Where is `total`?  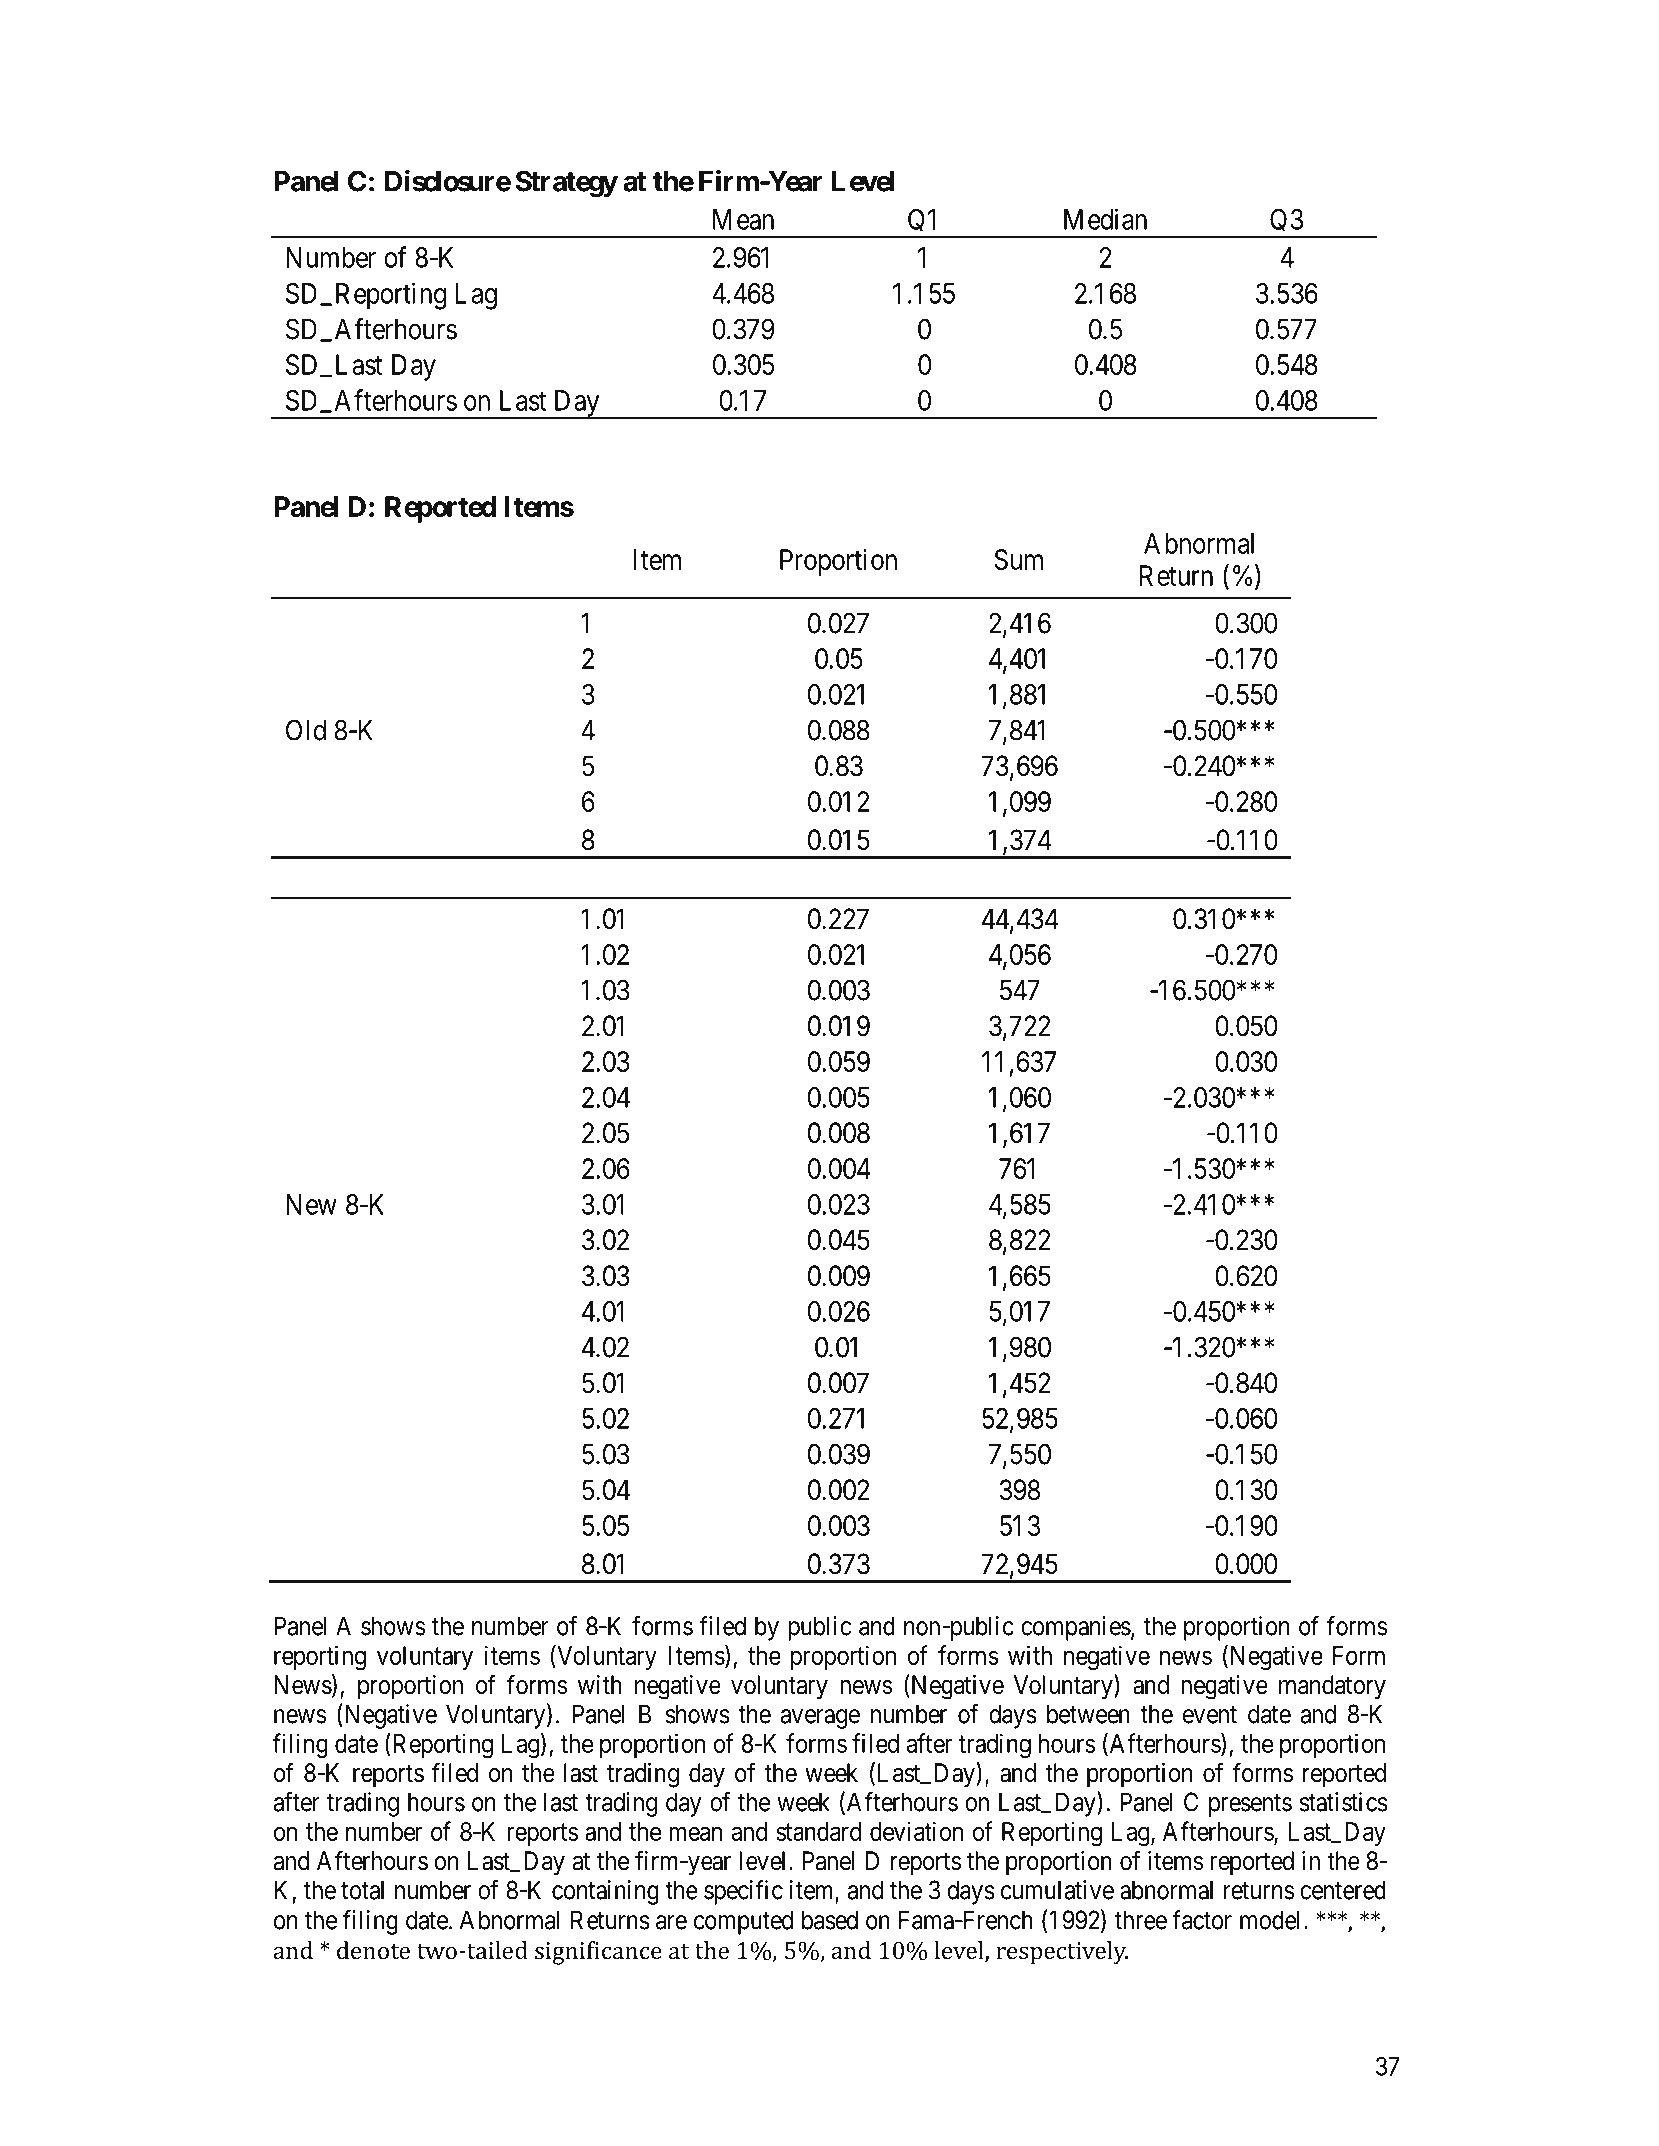
total is located at coordinates (362, 1890).
